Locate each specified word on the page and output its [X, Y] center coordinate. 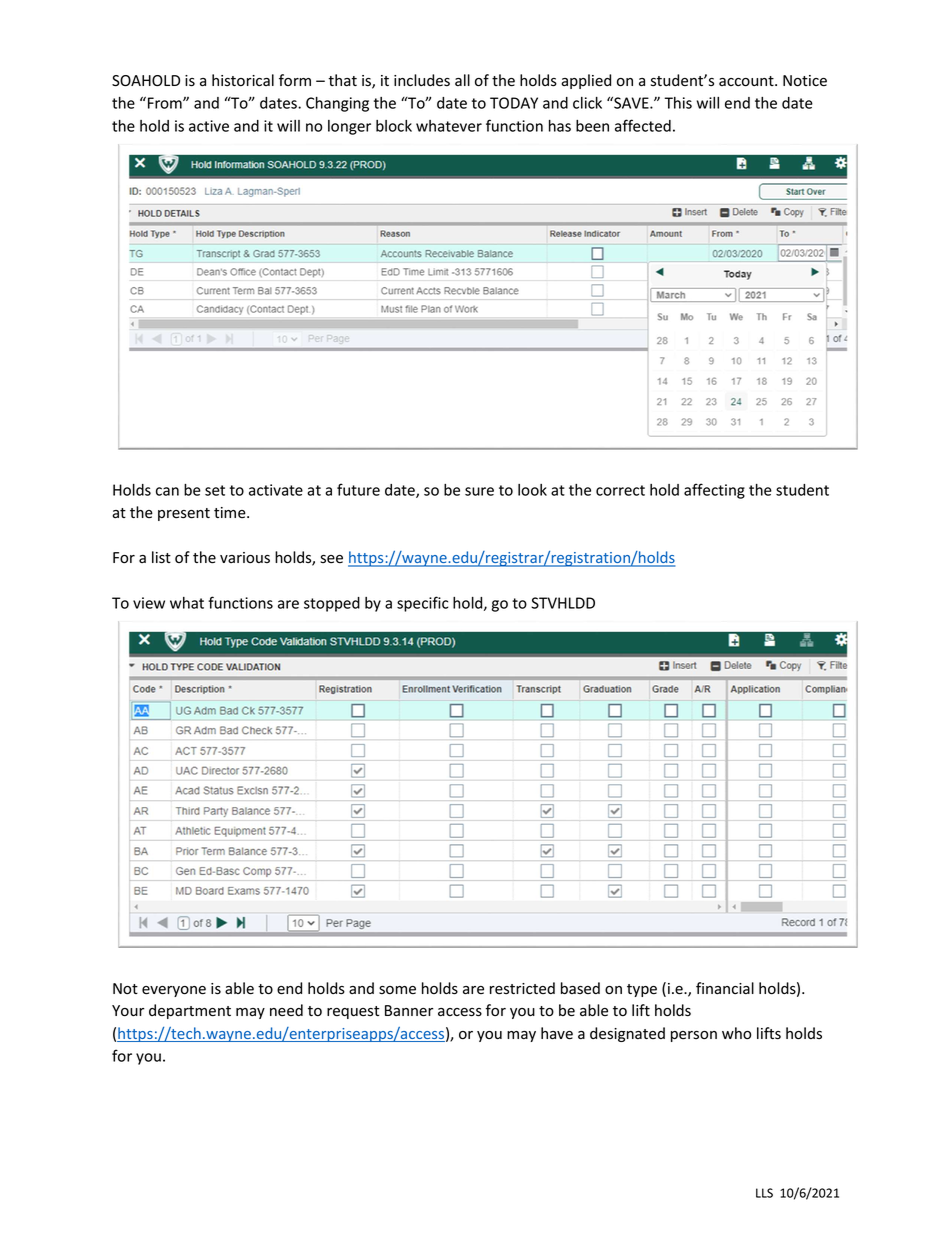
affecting [714, 491]
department [190, 1011]
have [557, 1033]
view [149, 603]
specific [422, 604]
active [209, 126]
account [747, 81]
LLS [764, 1193]
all [462, 80]
